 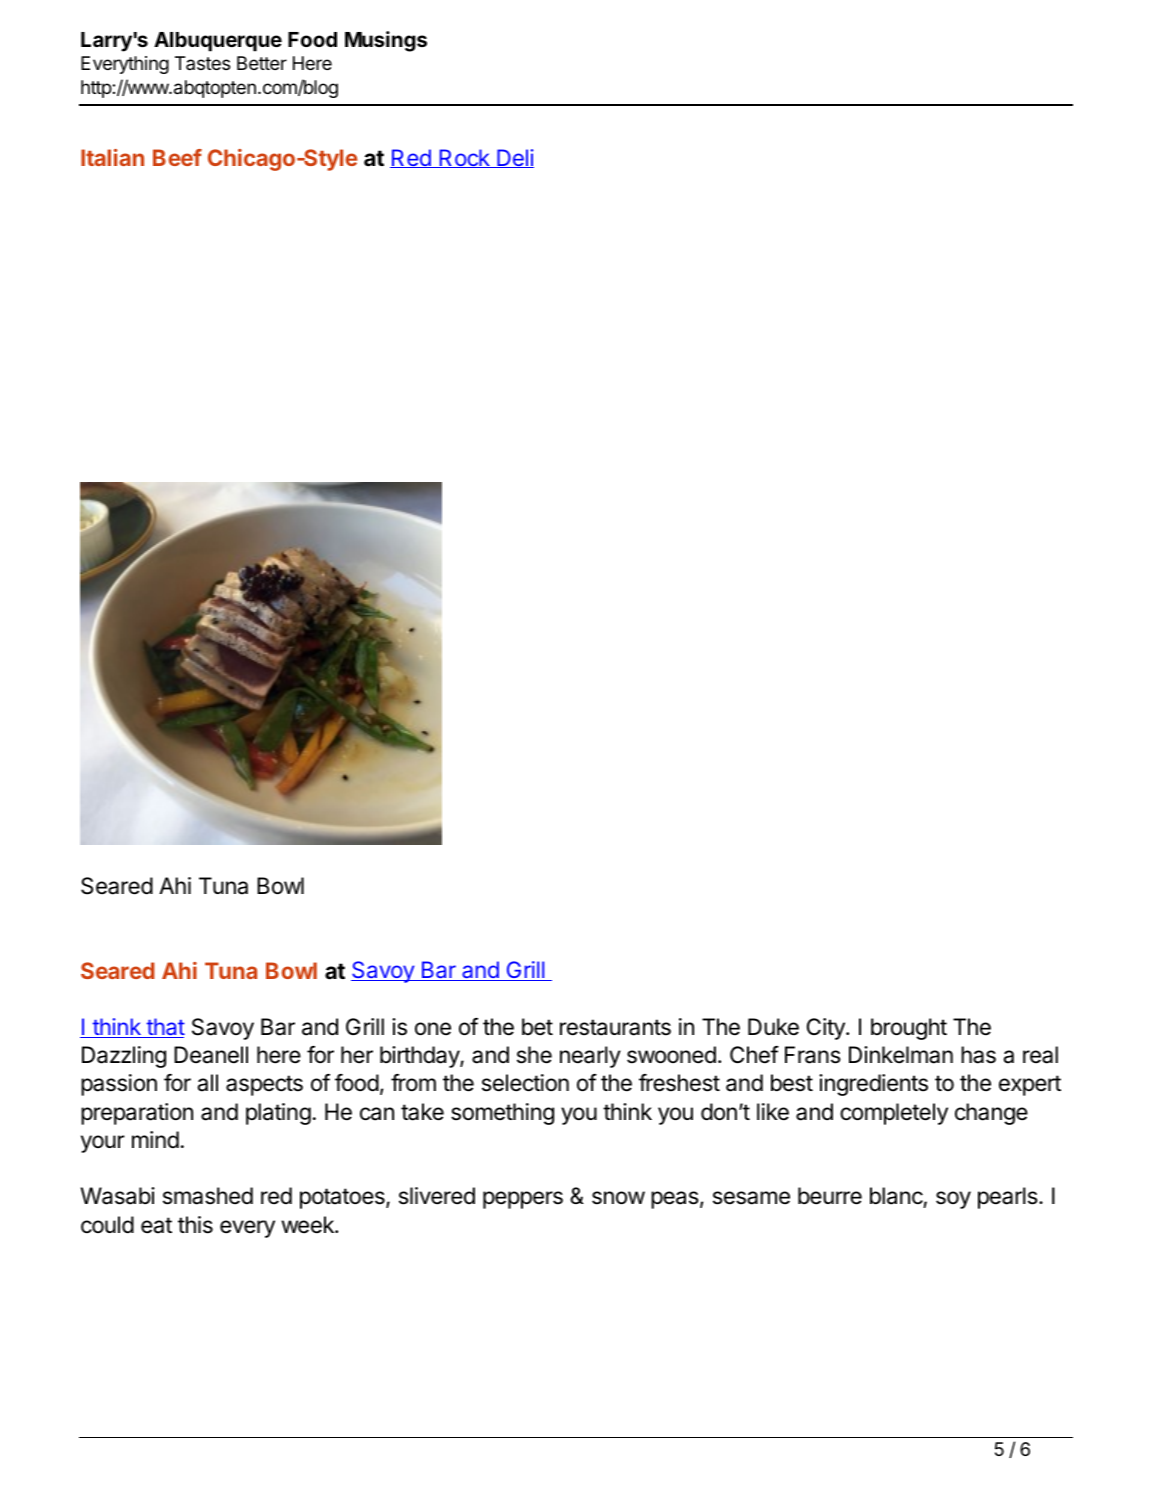 What do you see at coordinates (514, 158) in the screenshot?
I see `Deli` at bounding box center [514, 158].
